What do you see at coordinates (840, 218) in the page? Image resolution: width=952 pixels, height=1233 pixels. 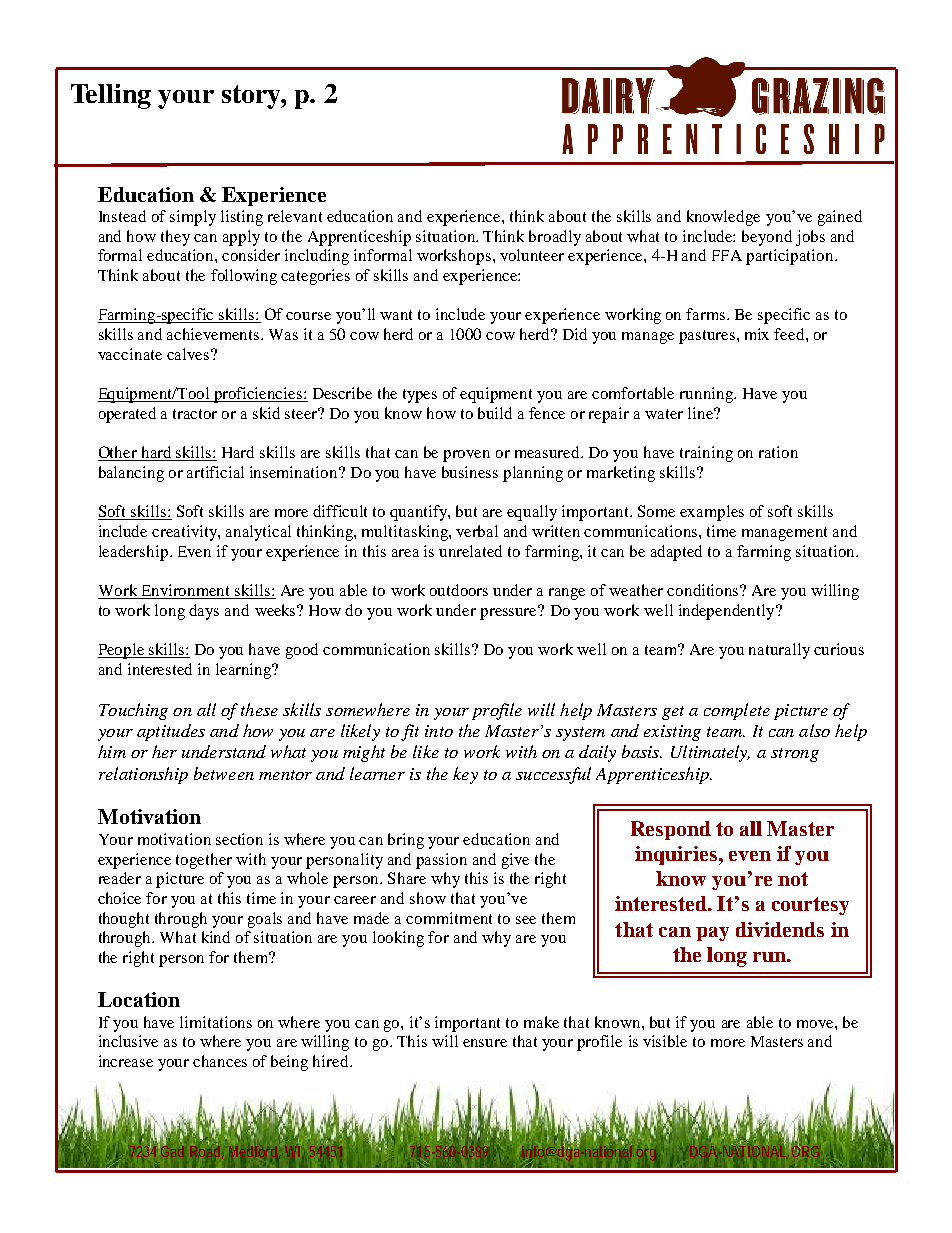 I see `gained` at bounding box center [840, 218].
